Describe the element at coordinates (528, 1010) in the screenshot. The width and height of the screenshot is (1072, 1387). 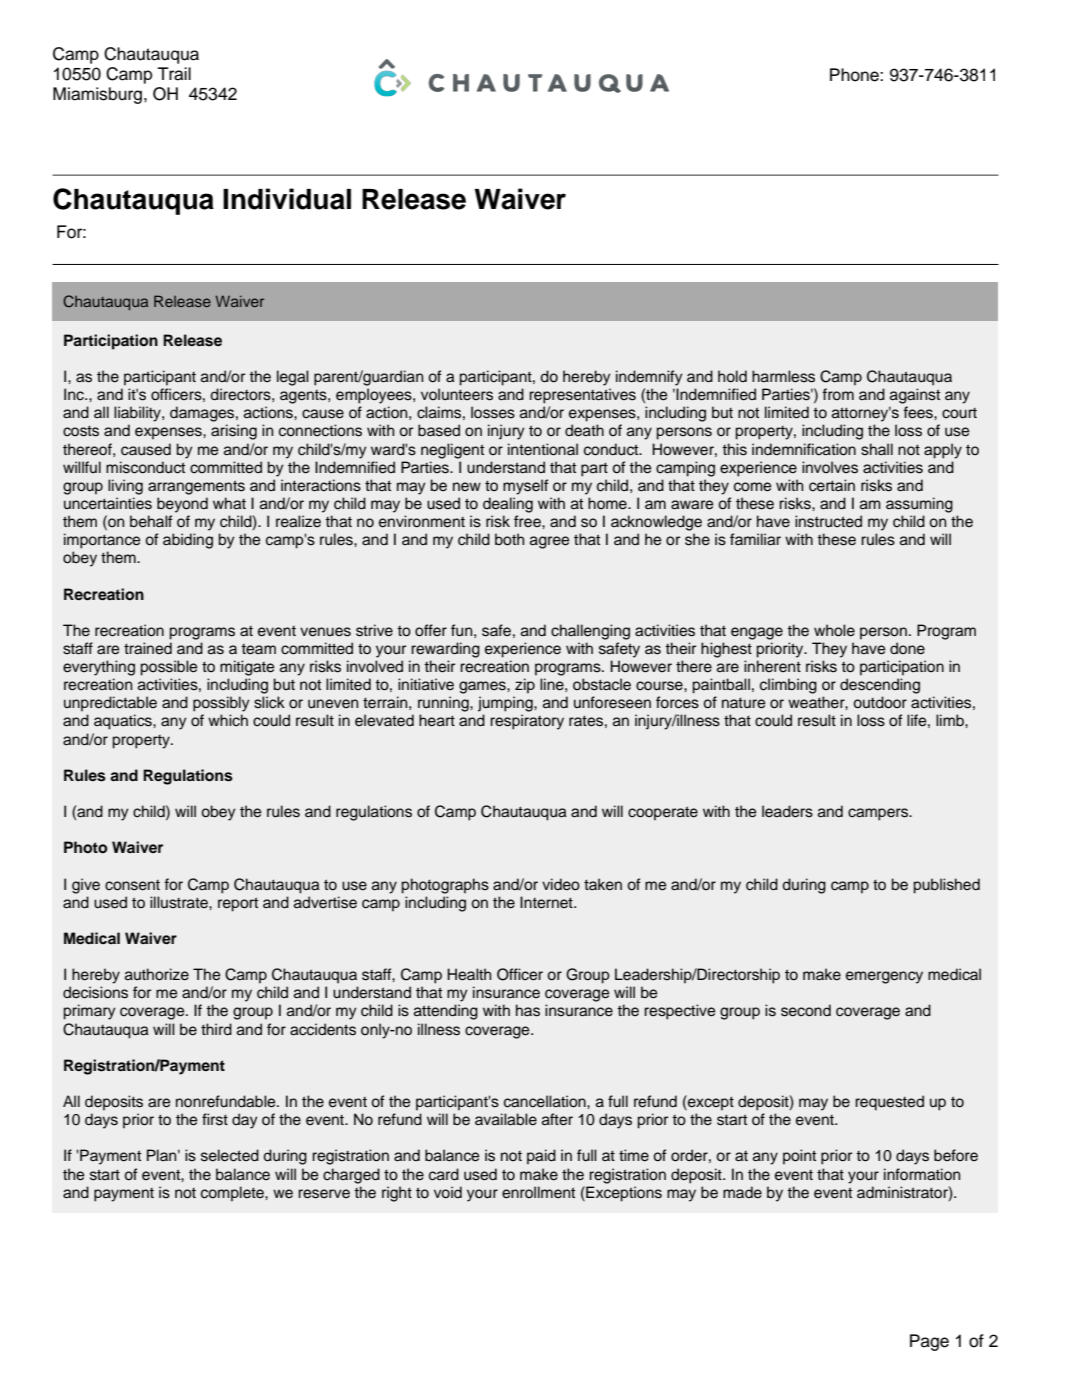
I see `has` at that location.
